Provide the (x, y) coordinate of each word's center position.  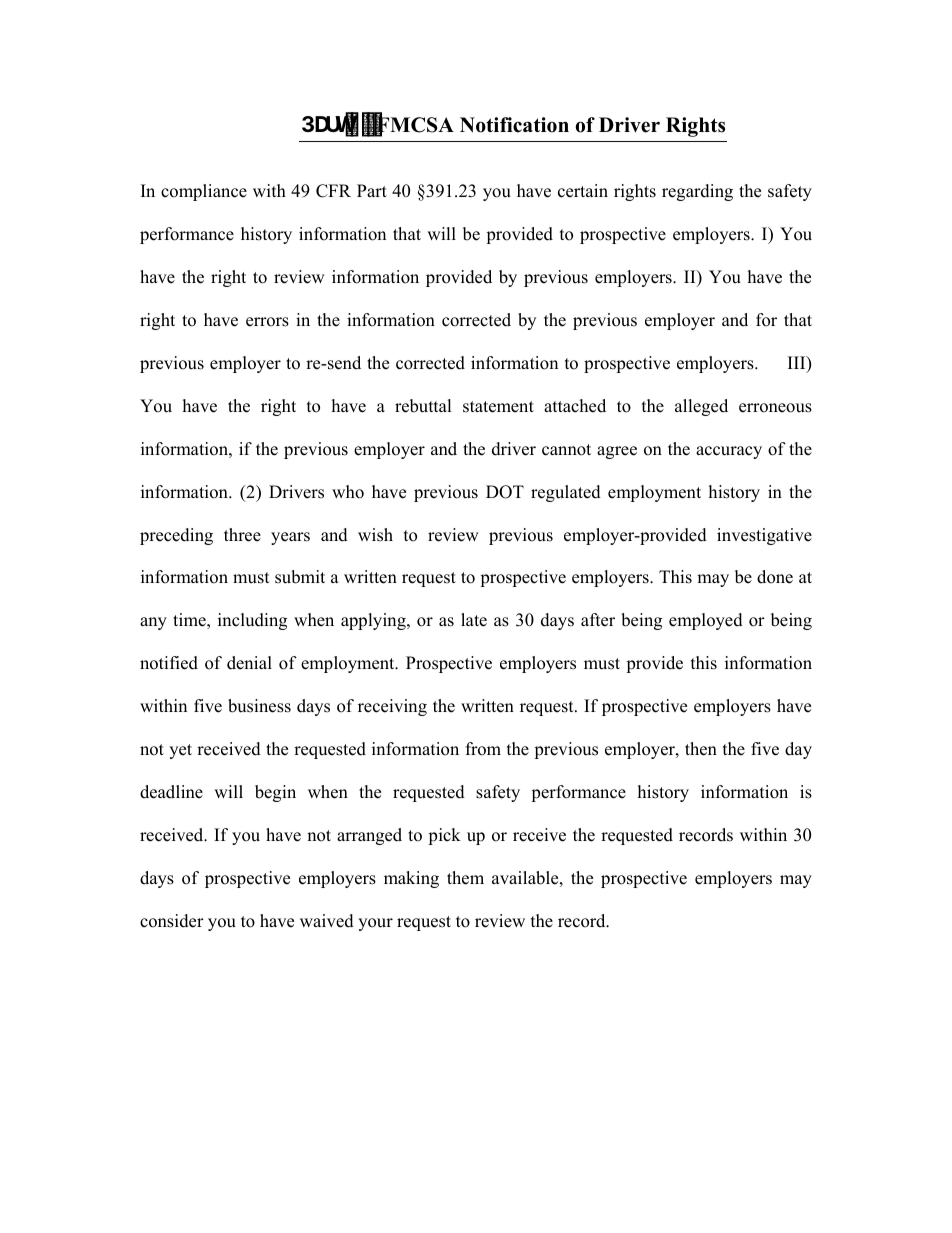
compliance (204, 192)
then (701, 749)
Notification (514, 125)
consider (172, 921)
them (465, 878)
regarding (697, 192)
